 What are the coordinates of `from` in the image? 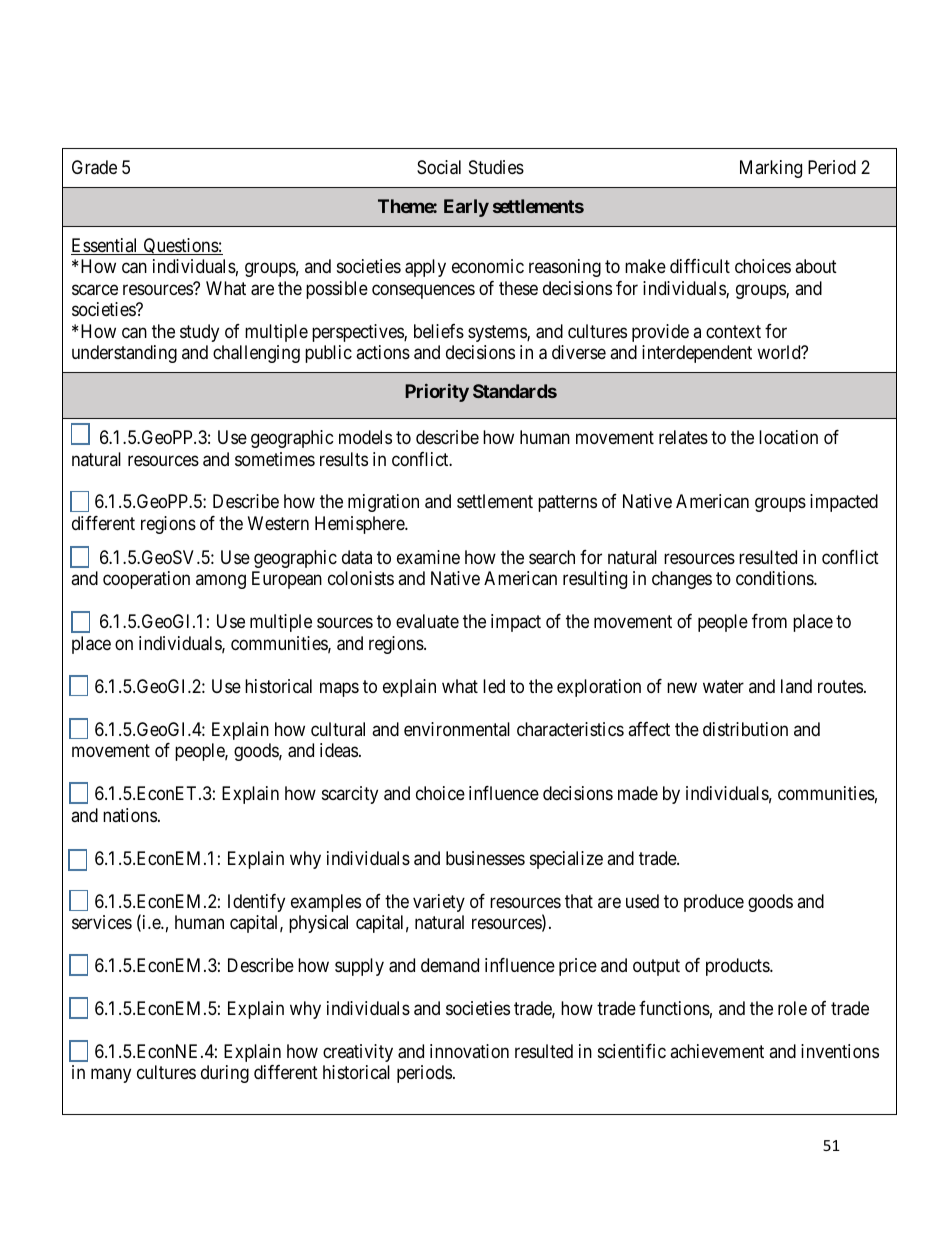 It's located at (769, 621).
